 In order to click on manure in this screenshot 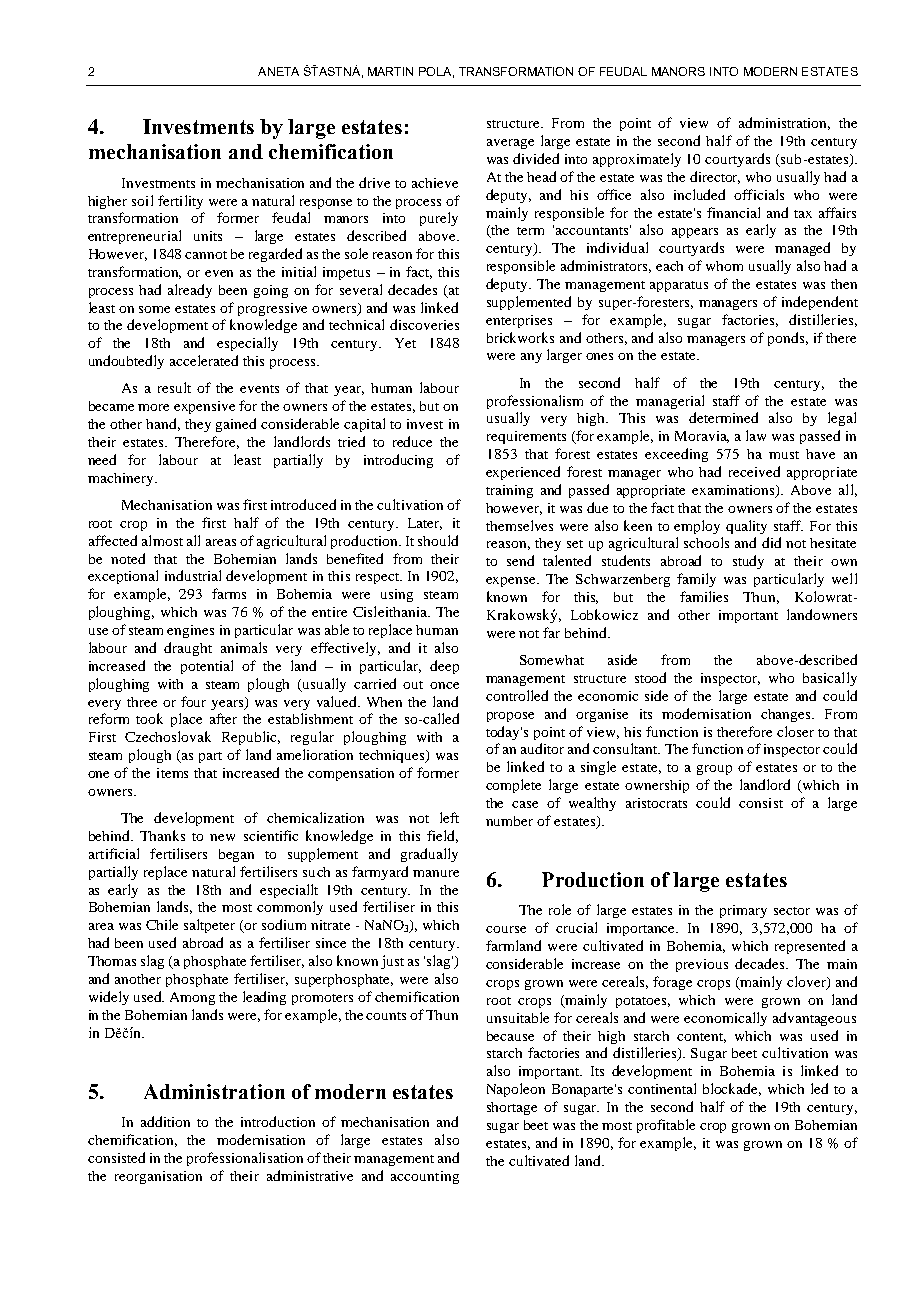, I will do `click(436, 873)`.
